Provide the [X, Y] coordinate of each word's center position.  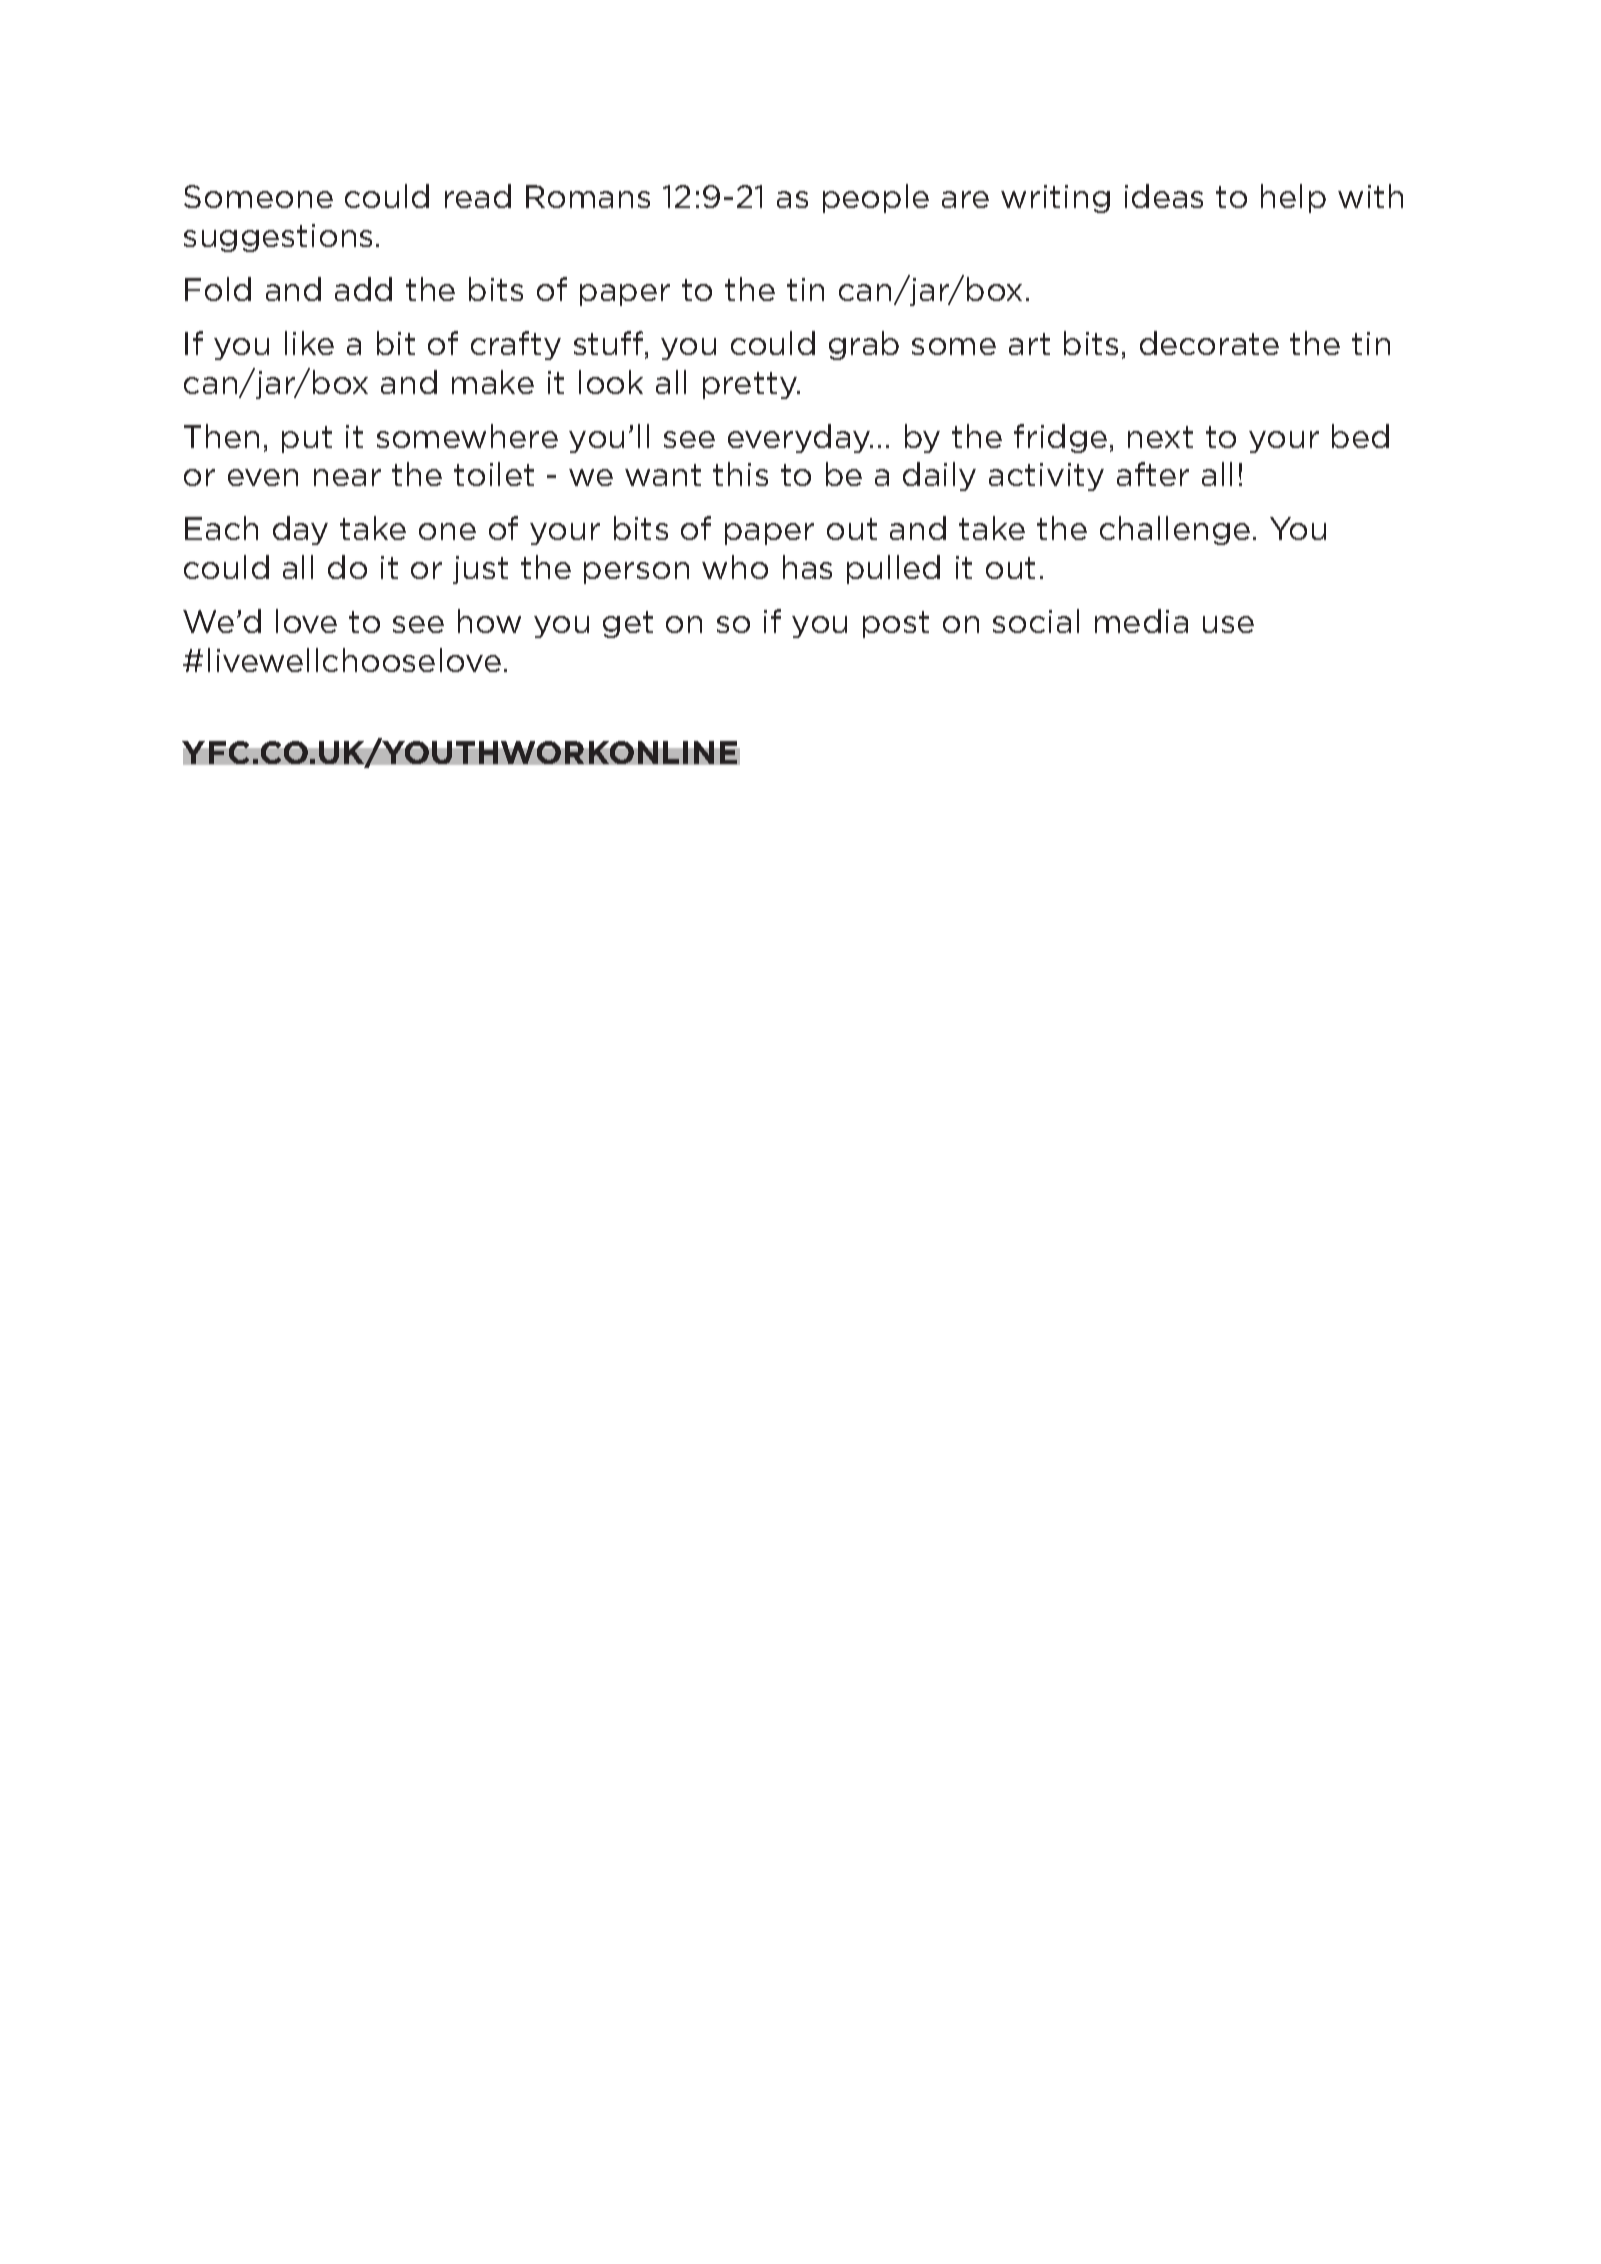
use [1228, 624]
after [1153, 474]
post [896, 624]
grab [864, 345]
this [740, 474]
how [489, 621]
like [309, 343]
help [1293, 198]
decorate [1209, 343]
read [478, 196]
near [347, 477]
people [876, 198]
